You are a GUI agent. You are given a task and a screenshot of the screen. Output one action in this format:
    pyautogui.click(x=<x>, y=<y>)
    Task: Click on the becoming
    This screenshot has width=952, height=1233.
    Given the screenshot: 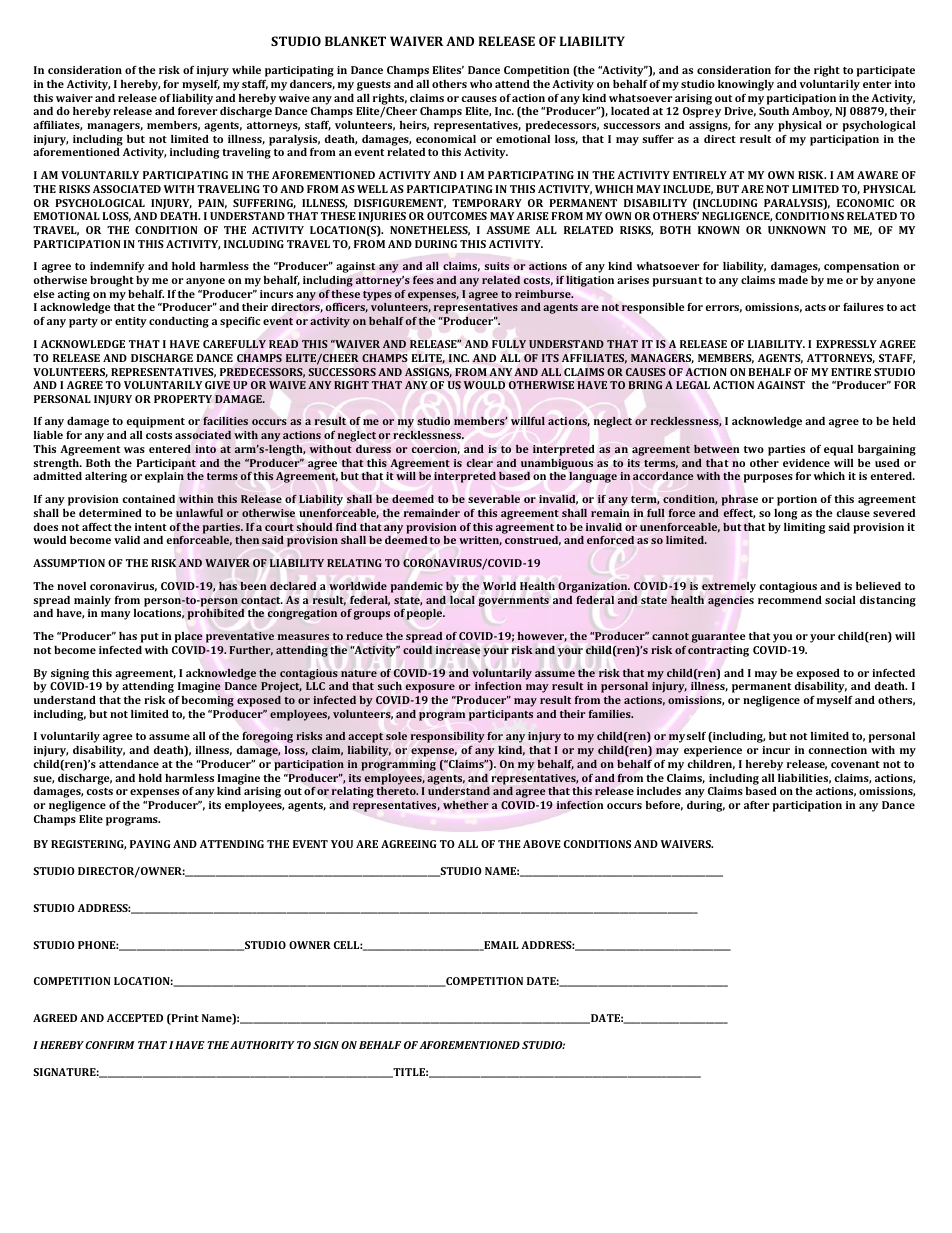 What is the action you would take?
    pyautogui.click(x=208, y=701)
